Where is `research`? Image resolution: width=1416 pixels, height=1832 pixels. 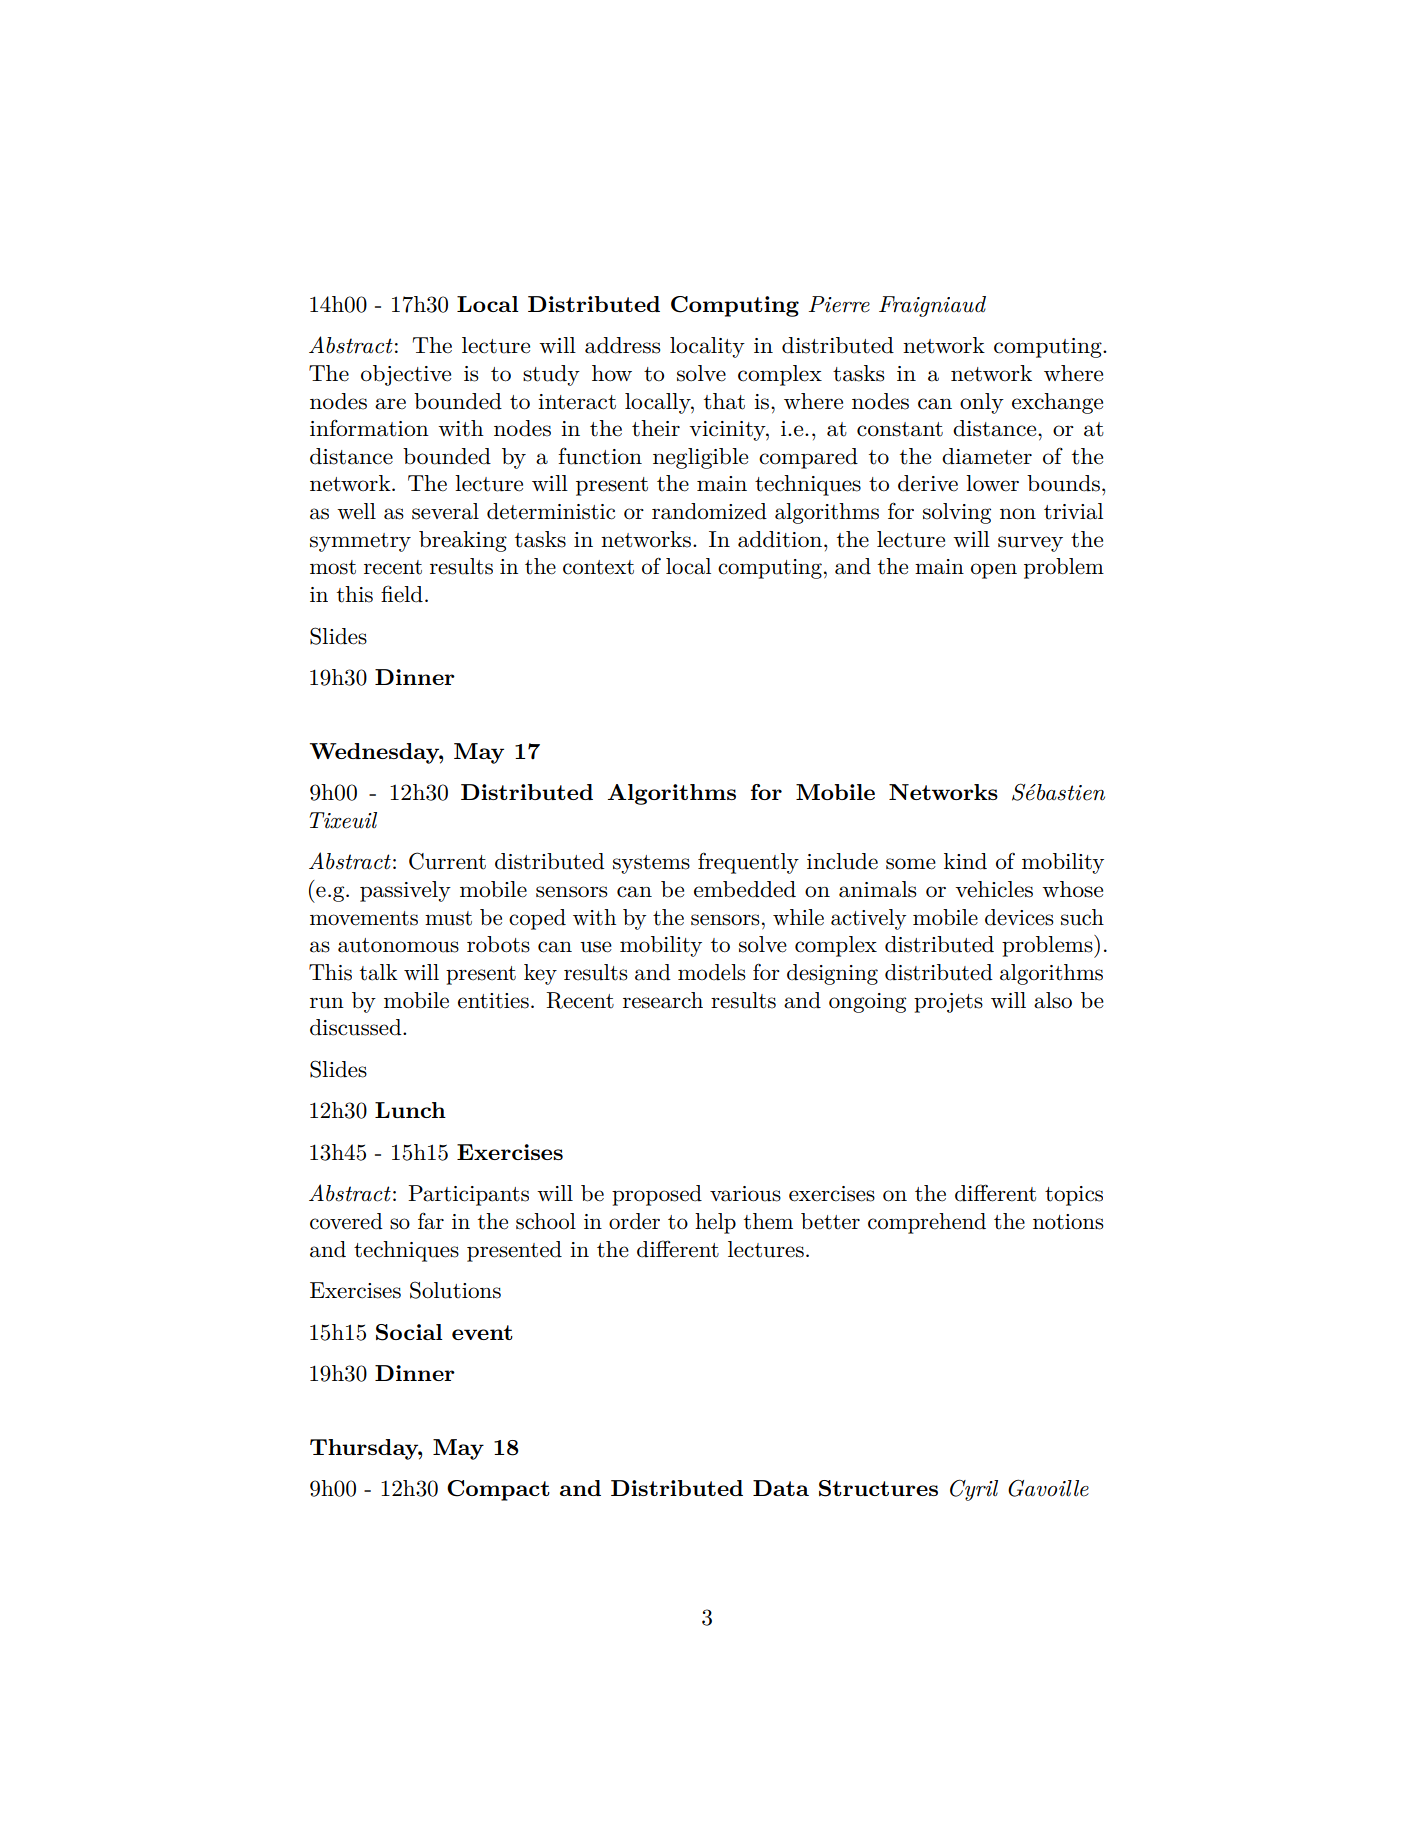
research is located at coordinates (663, 1000).
